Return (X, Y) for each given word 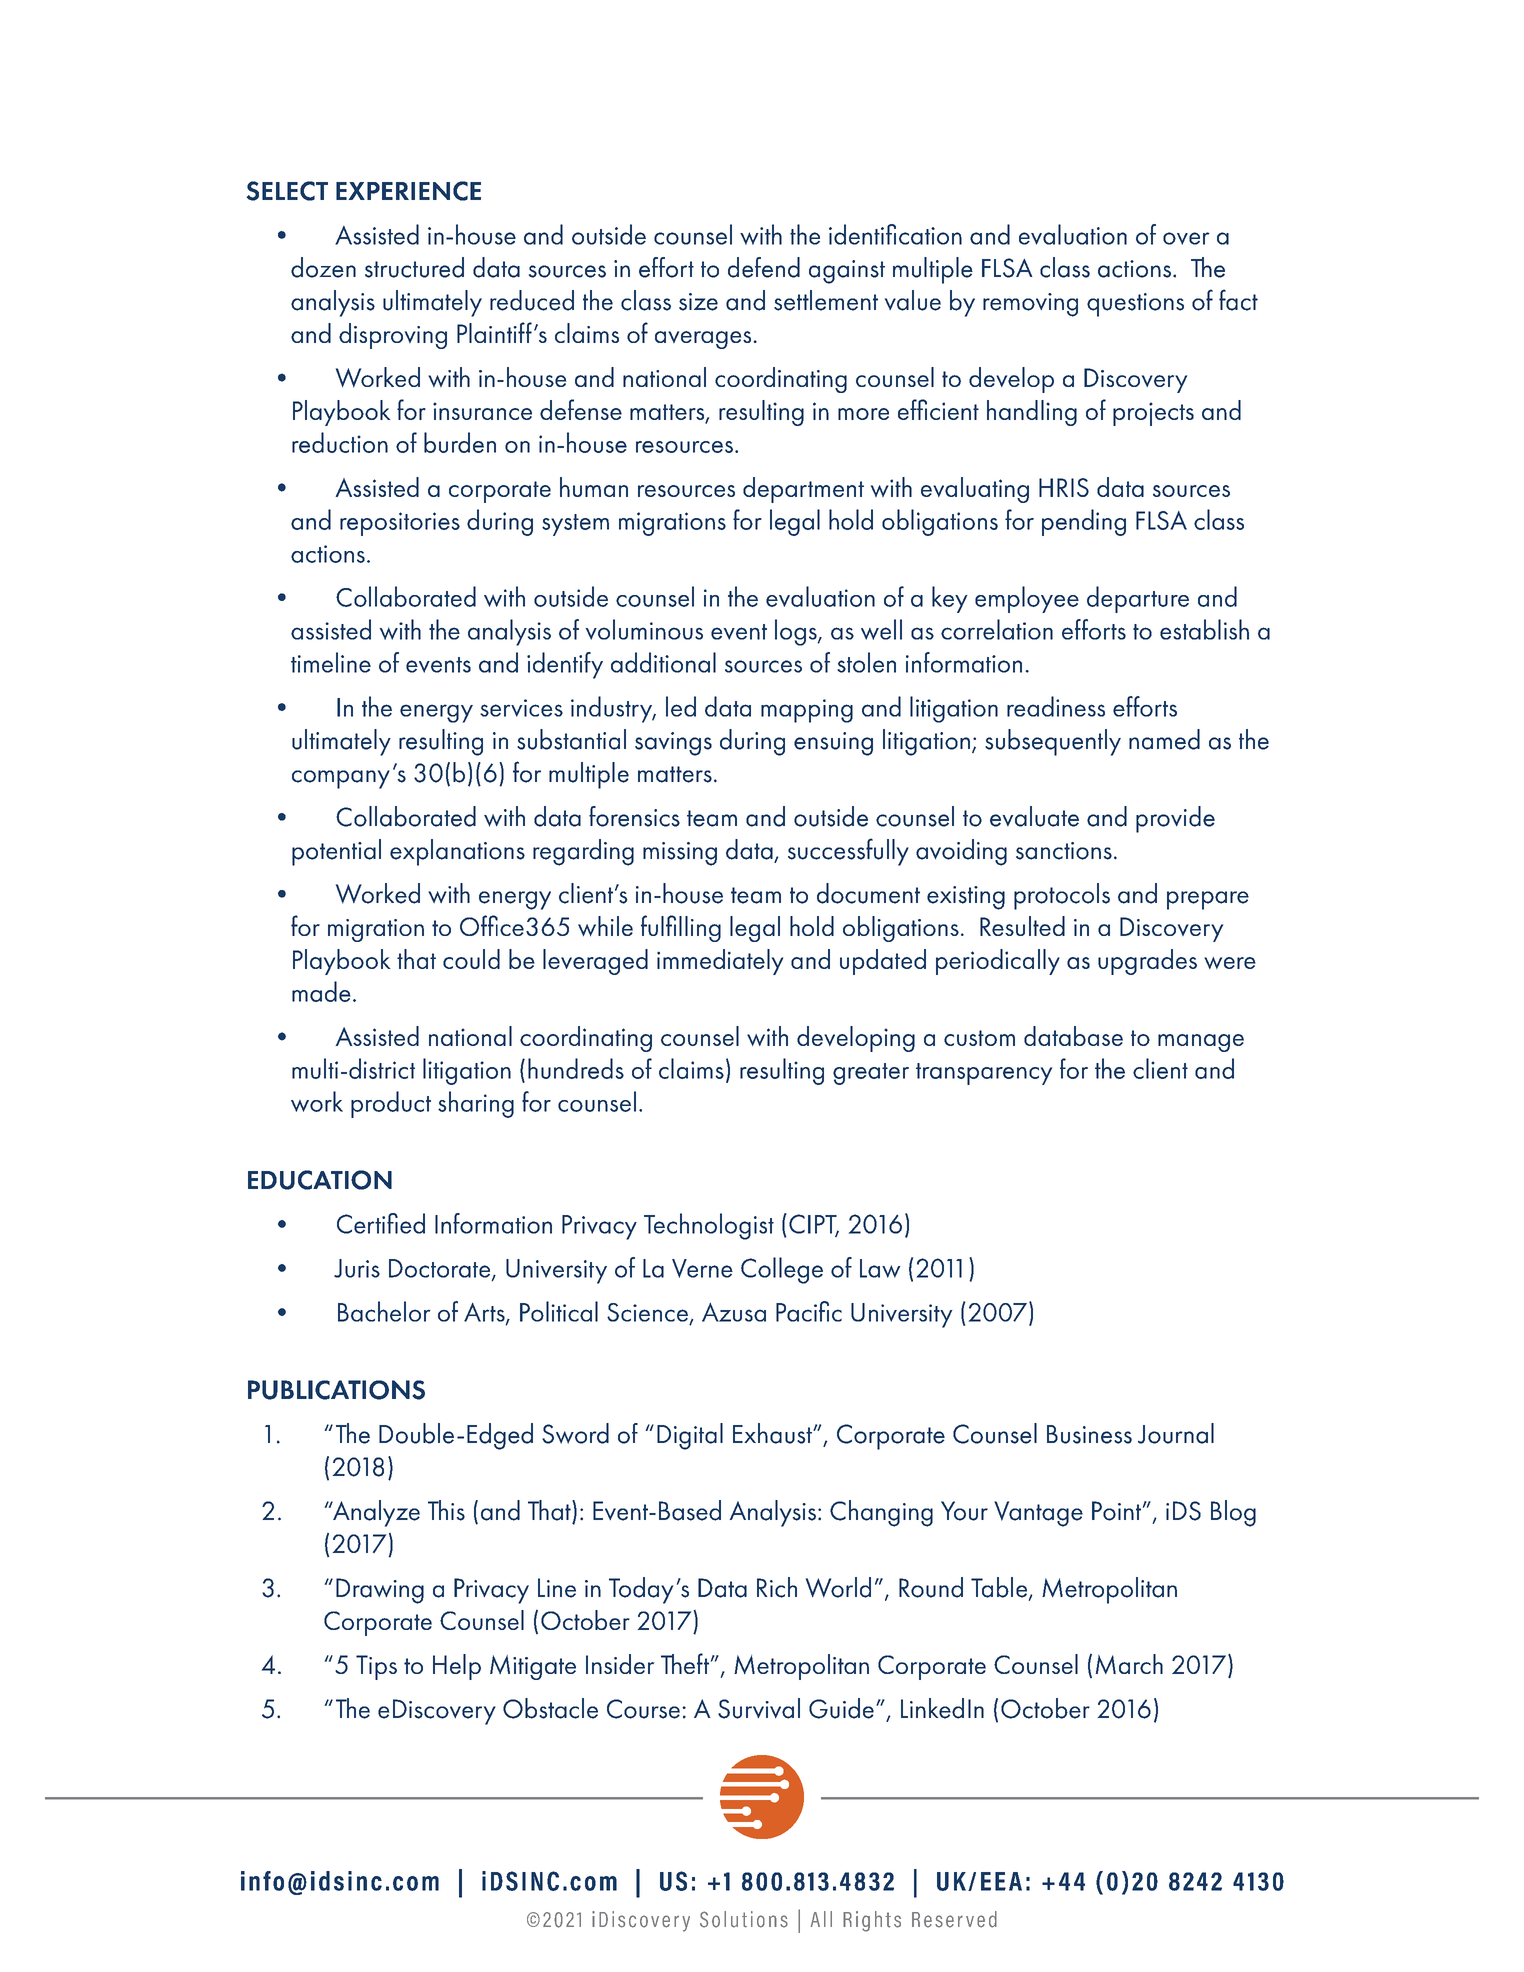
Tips (376, 1667)
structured (414, 267)
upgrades (1147, 962)
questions (1135, 305)
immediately (720, 962)
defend (764, 267)
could (471, 959)
